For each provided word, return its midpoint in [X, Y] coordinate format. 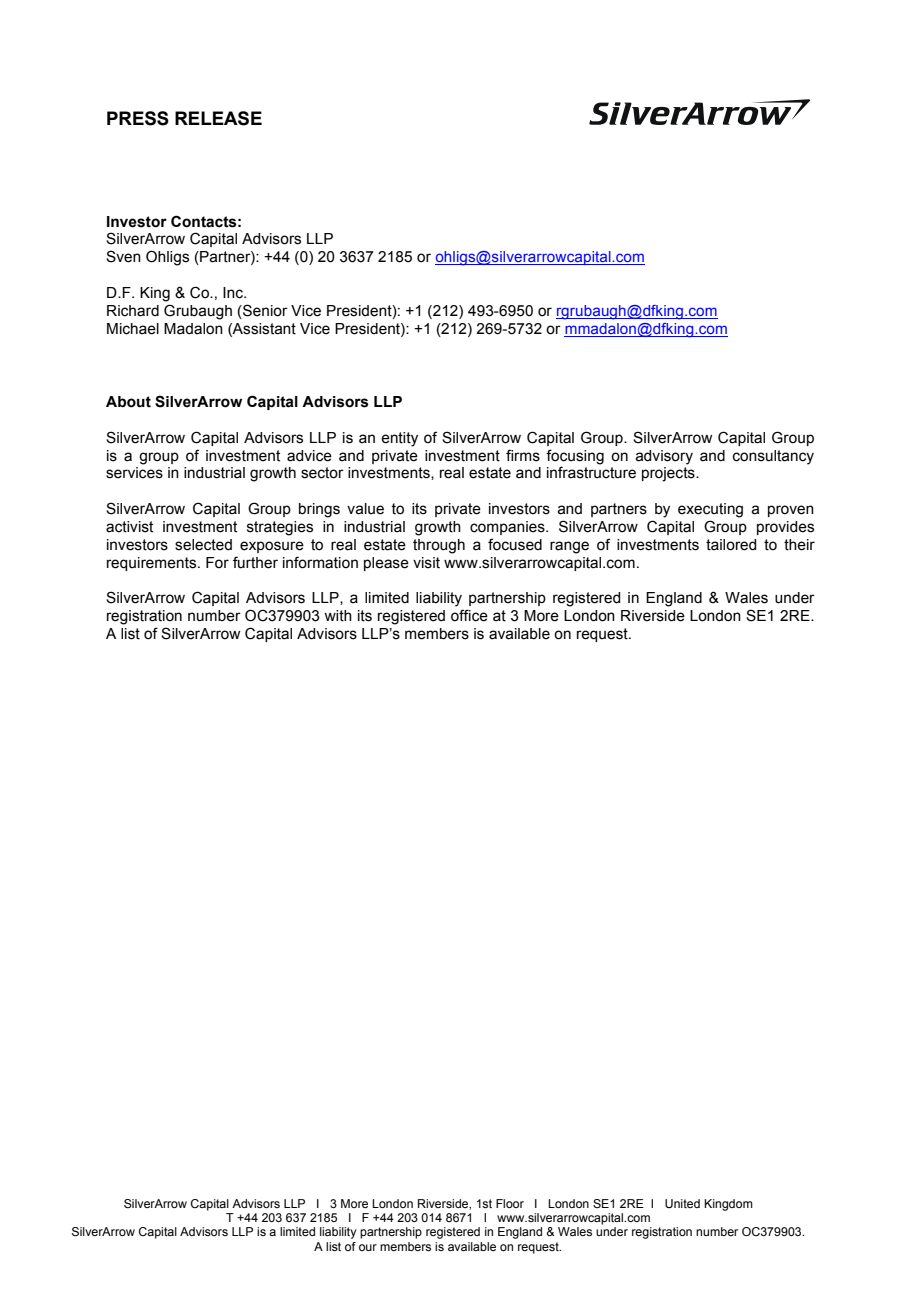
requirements [153, 564]
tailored [731, 545]
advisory [664, 457]
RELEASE [218, 118]
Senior [264, 310]
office [469, 615]
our [368, 1247]
